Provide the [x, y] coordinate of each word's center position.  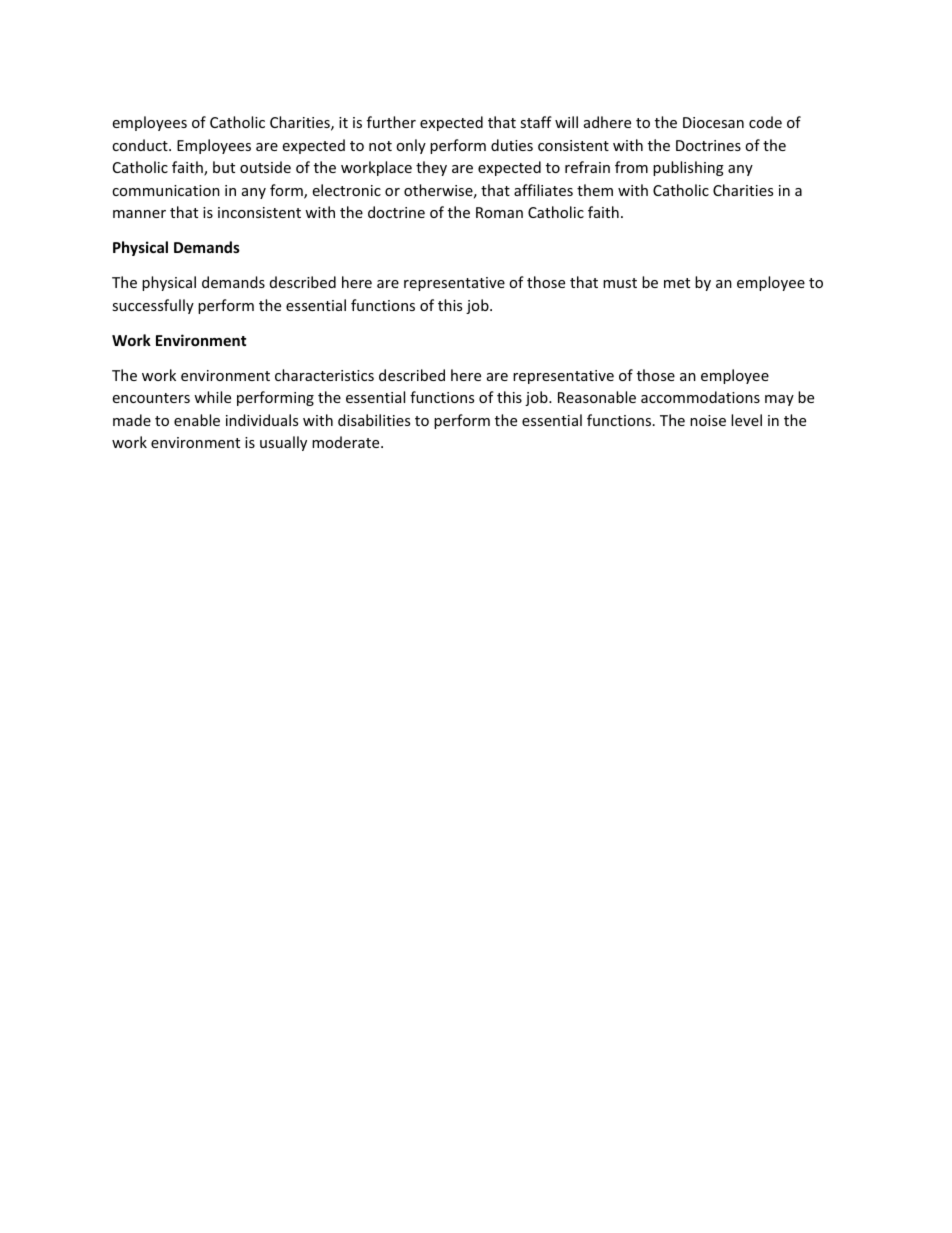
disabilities [374, 420]
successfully [153, 306]
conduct [141, 145]
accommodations [700, 397]
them [595, 190]
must [620, 283]
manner [139, 214]
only [411, 146]
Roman [499, 212]
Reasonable [597, 397]
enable [197, 420]
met [677, 283]
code [765, 122]
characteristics [324, 375]
